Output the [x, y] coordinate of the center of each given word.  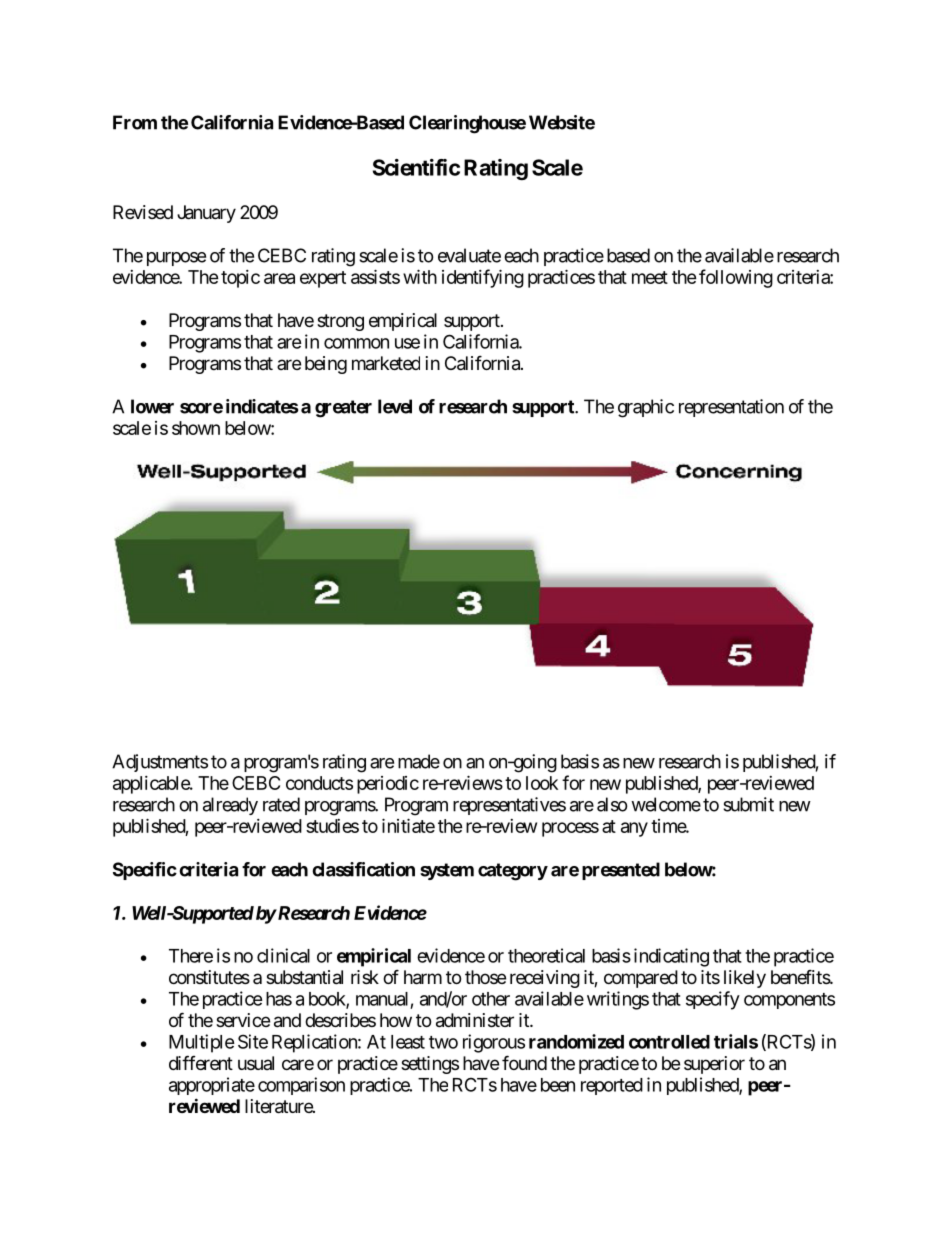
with [420, 276]
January [206, 214]
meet [650, 277]
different [201, 1062]
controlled [669, 1042]
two [443, 1042]
